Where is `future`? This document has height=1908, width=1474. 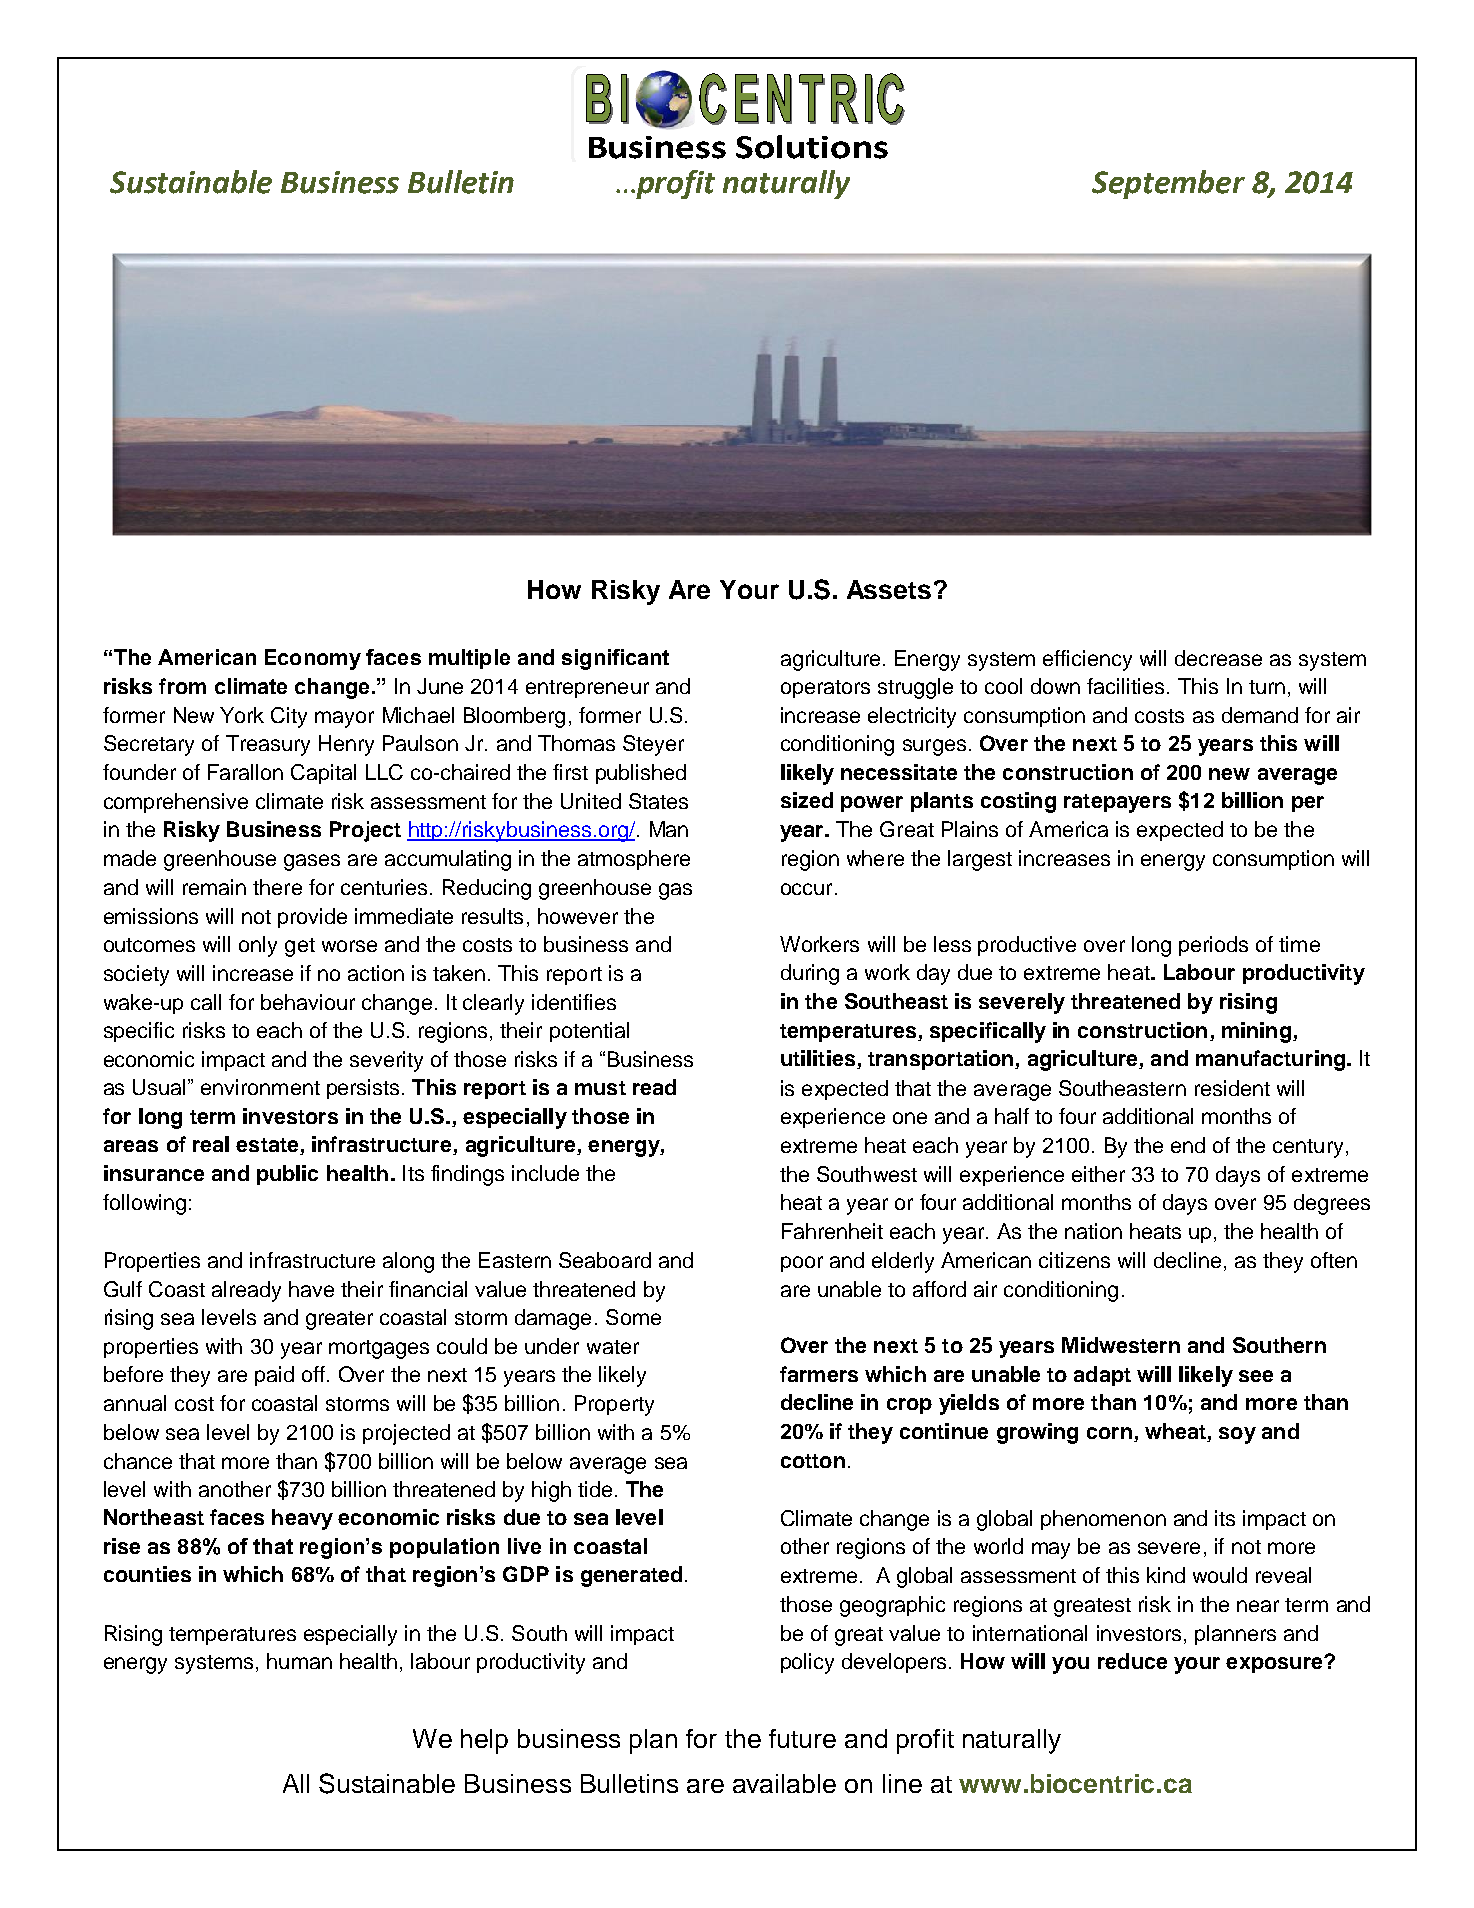 future is located at coordinates (802, 1738).
